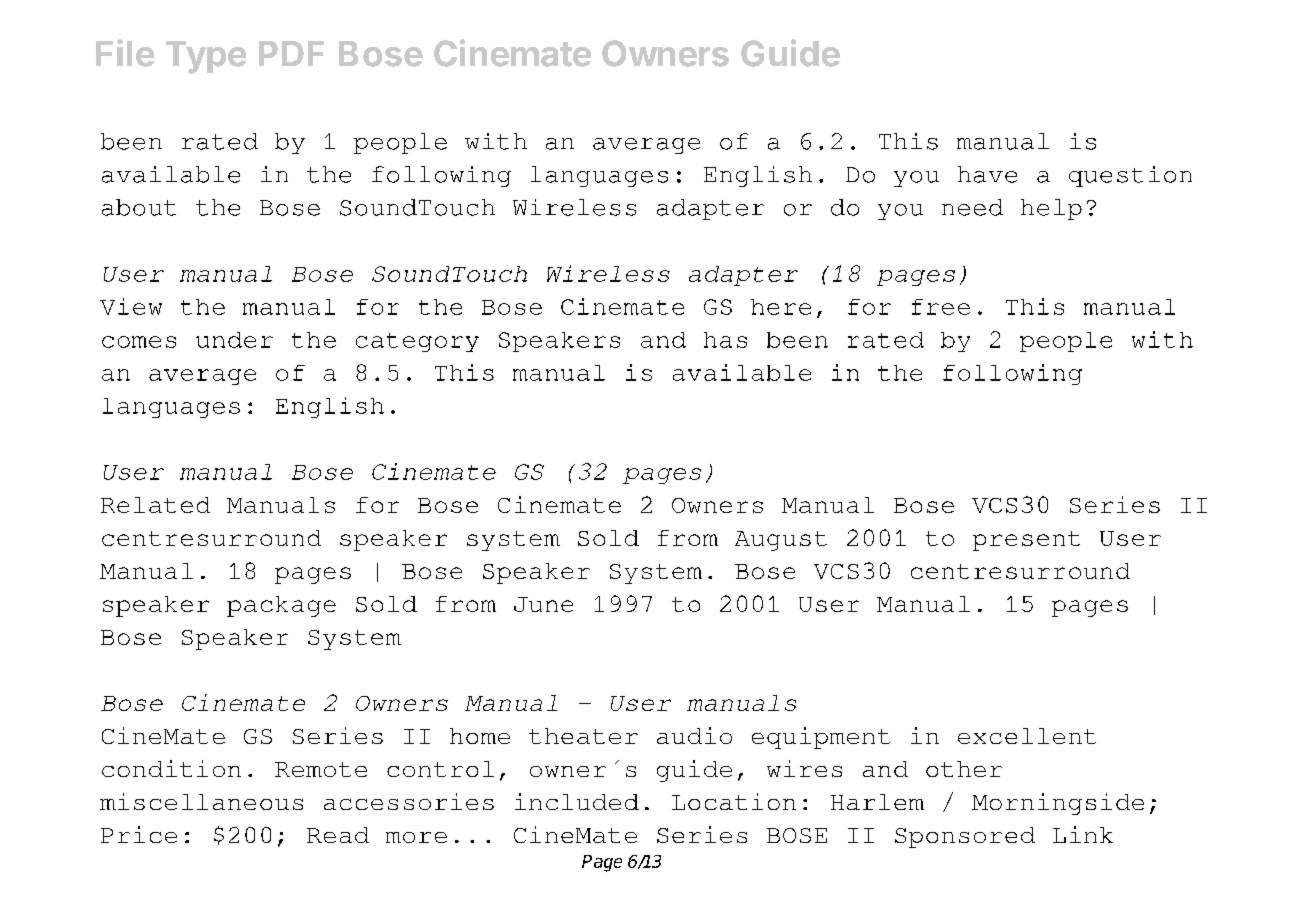 Image resolution: width=1311 pixels, height=924 pixels. What do you see at coordinates (206, 57) in the document?
I see `Type` at bounding box center [206, 57].
